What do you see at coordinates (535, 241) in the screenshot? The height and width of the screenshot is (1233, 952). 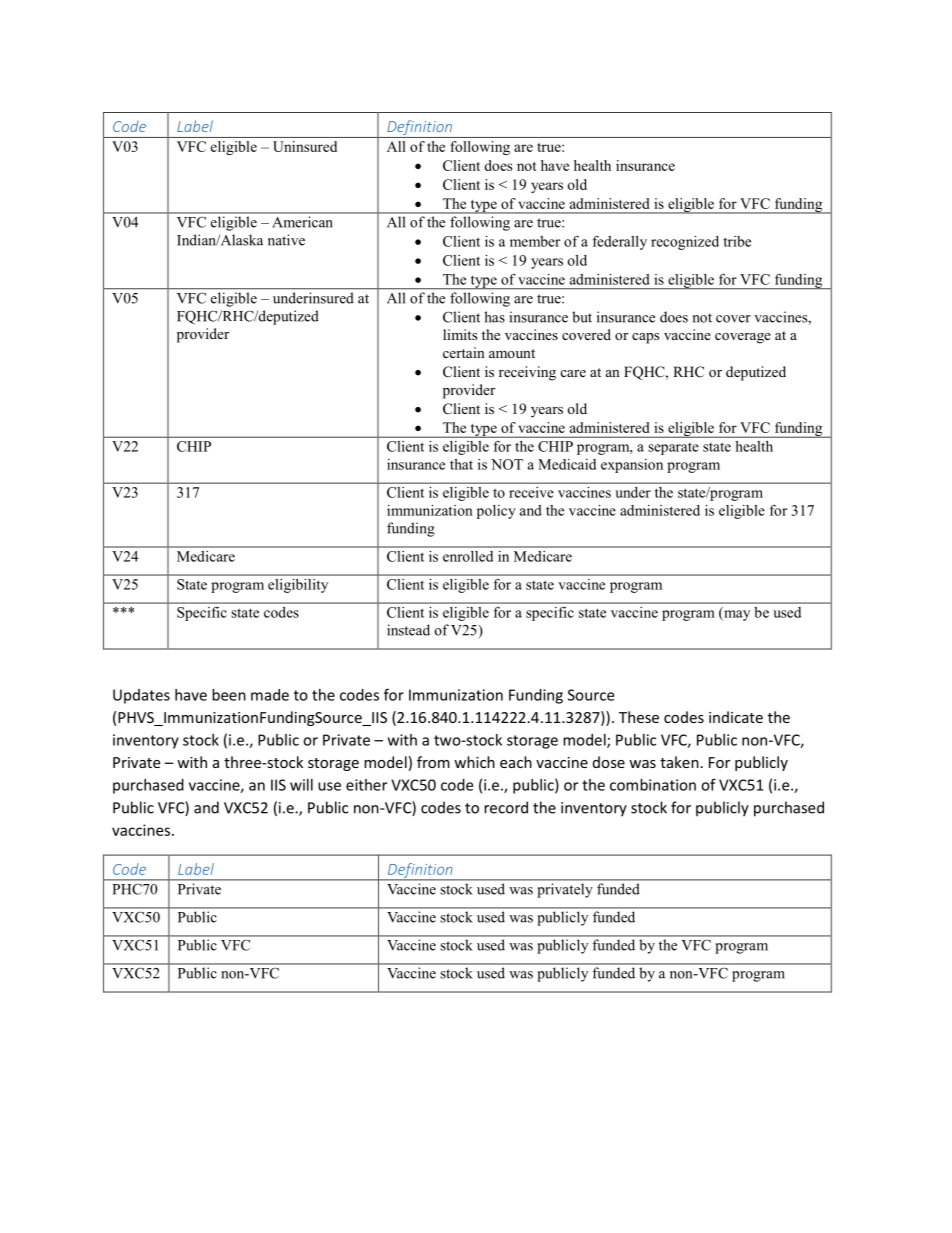 I see `member` at bounding box center [535, 241].
